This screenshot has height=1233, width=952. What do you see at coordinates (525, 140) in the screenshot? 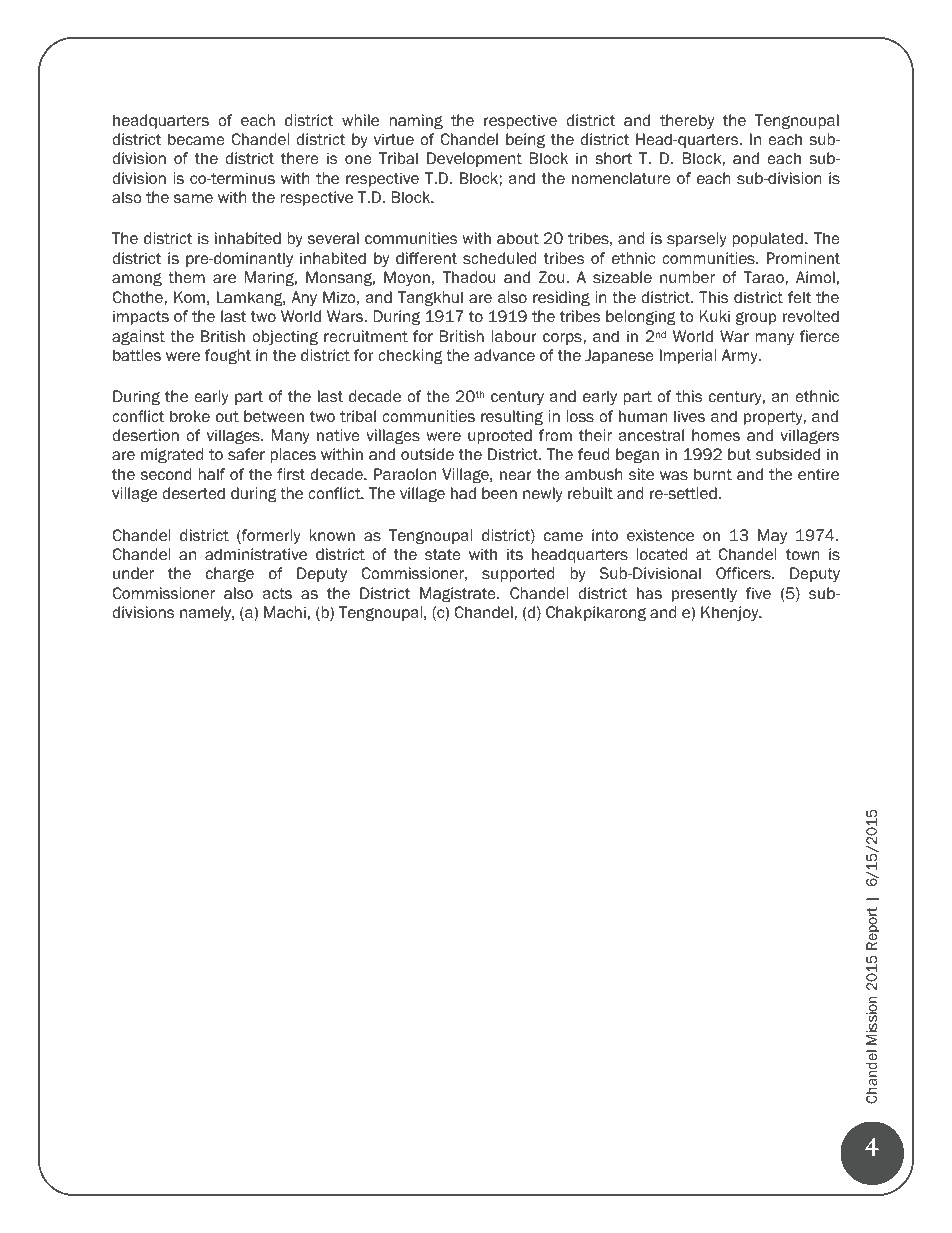
I see `being` at bounding box center [525, 140].
